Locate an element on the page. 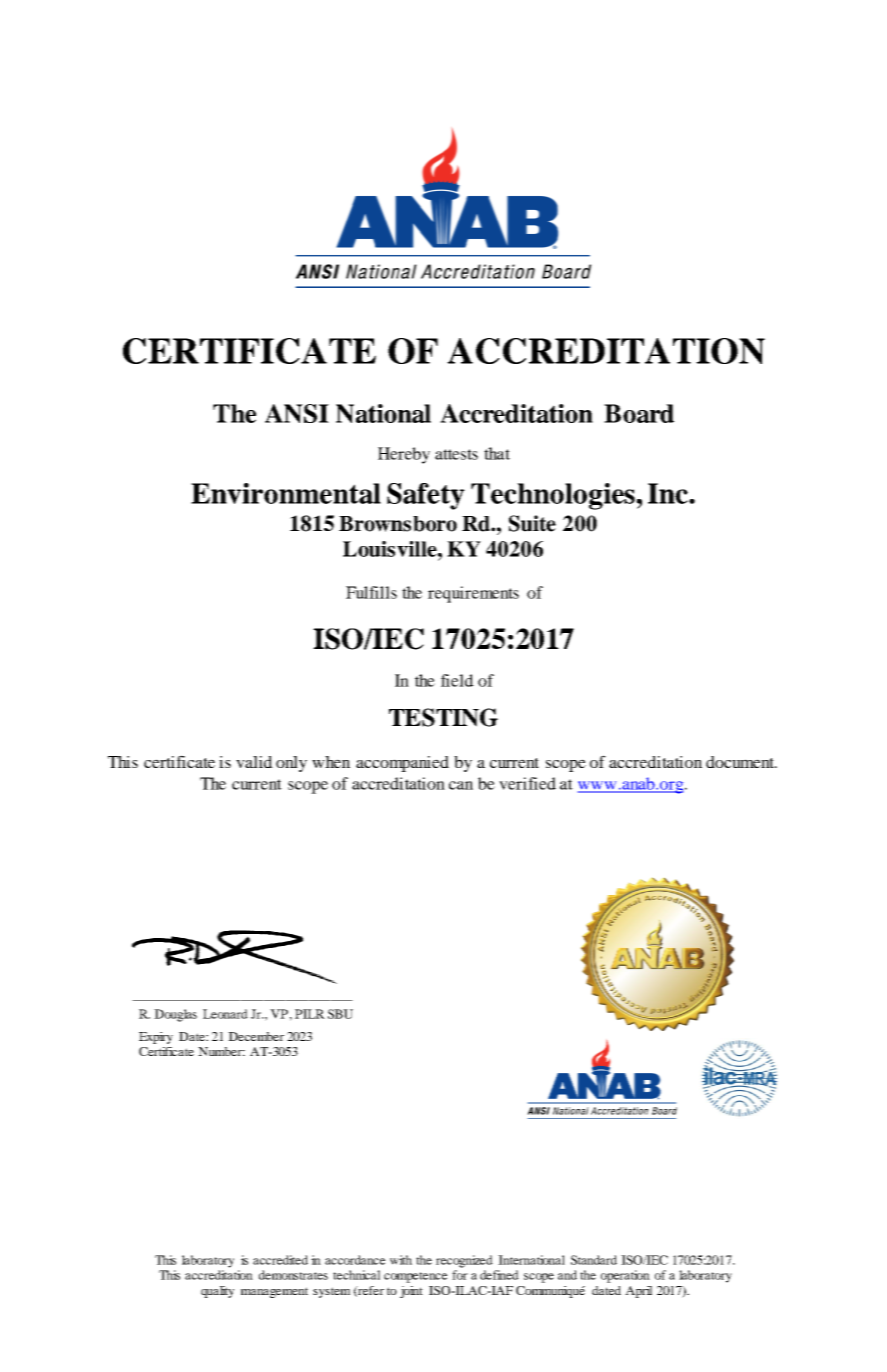 The height and width of the document is (1372, 887). quality is located at coordinates (217, 1292).
